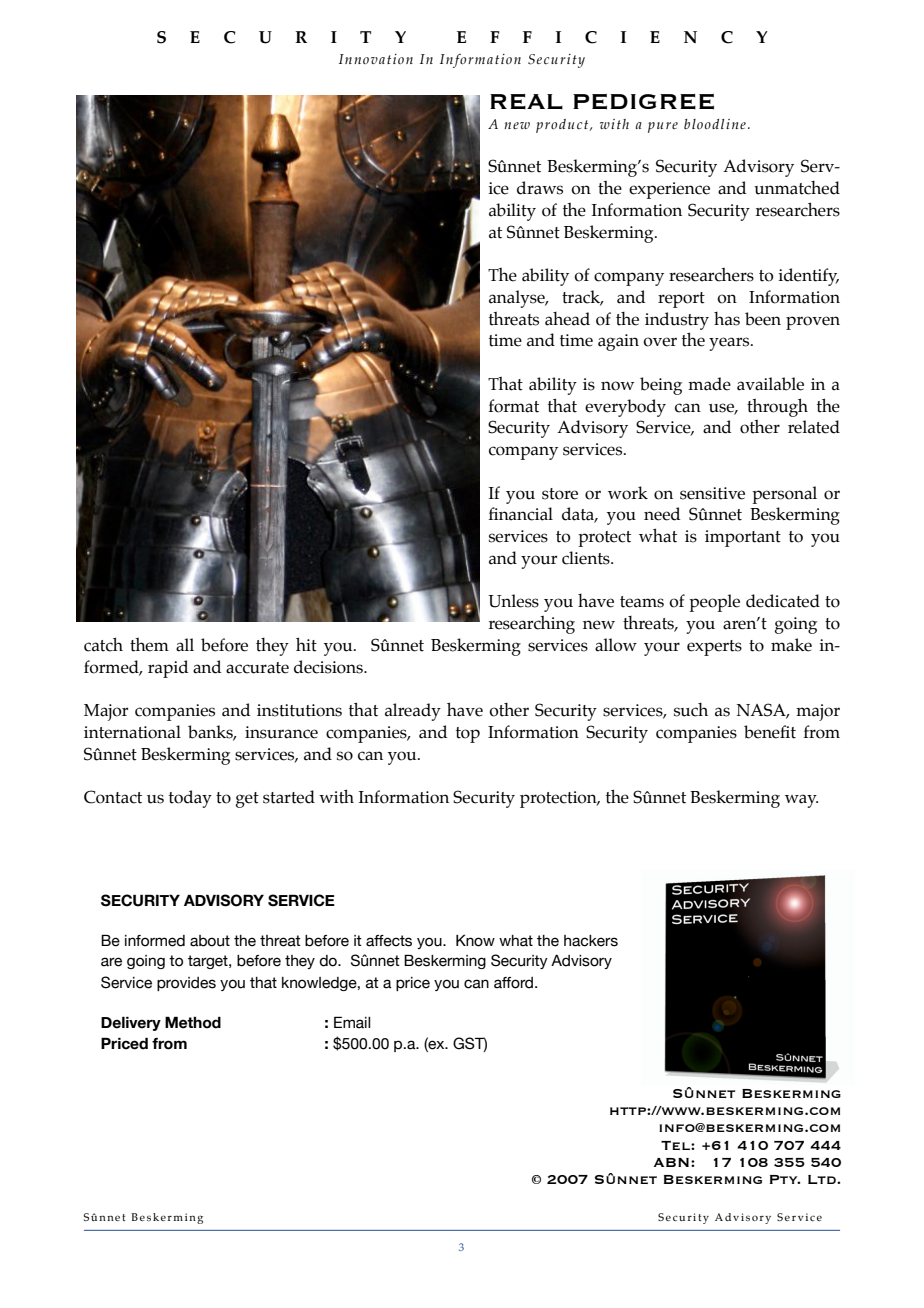 The width and height of the image is (924, 1308). I want to click on today, so click(190, 799).
